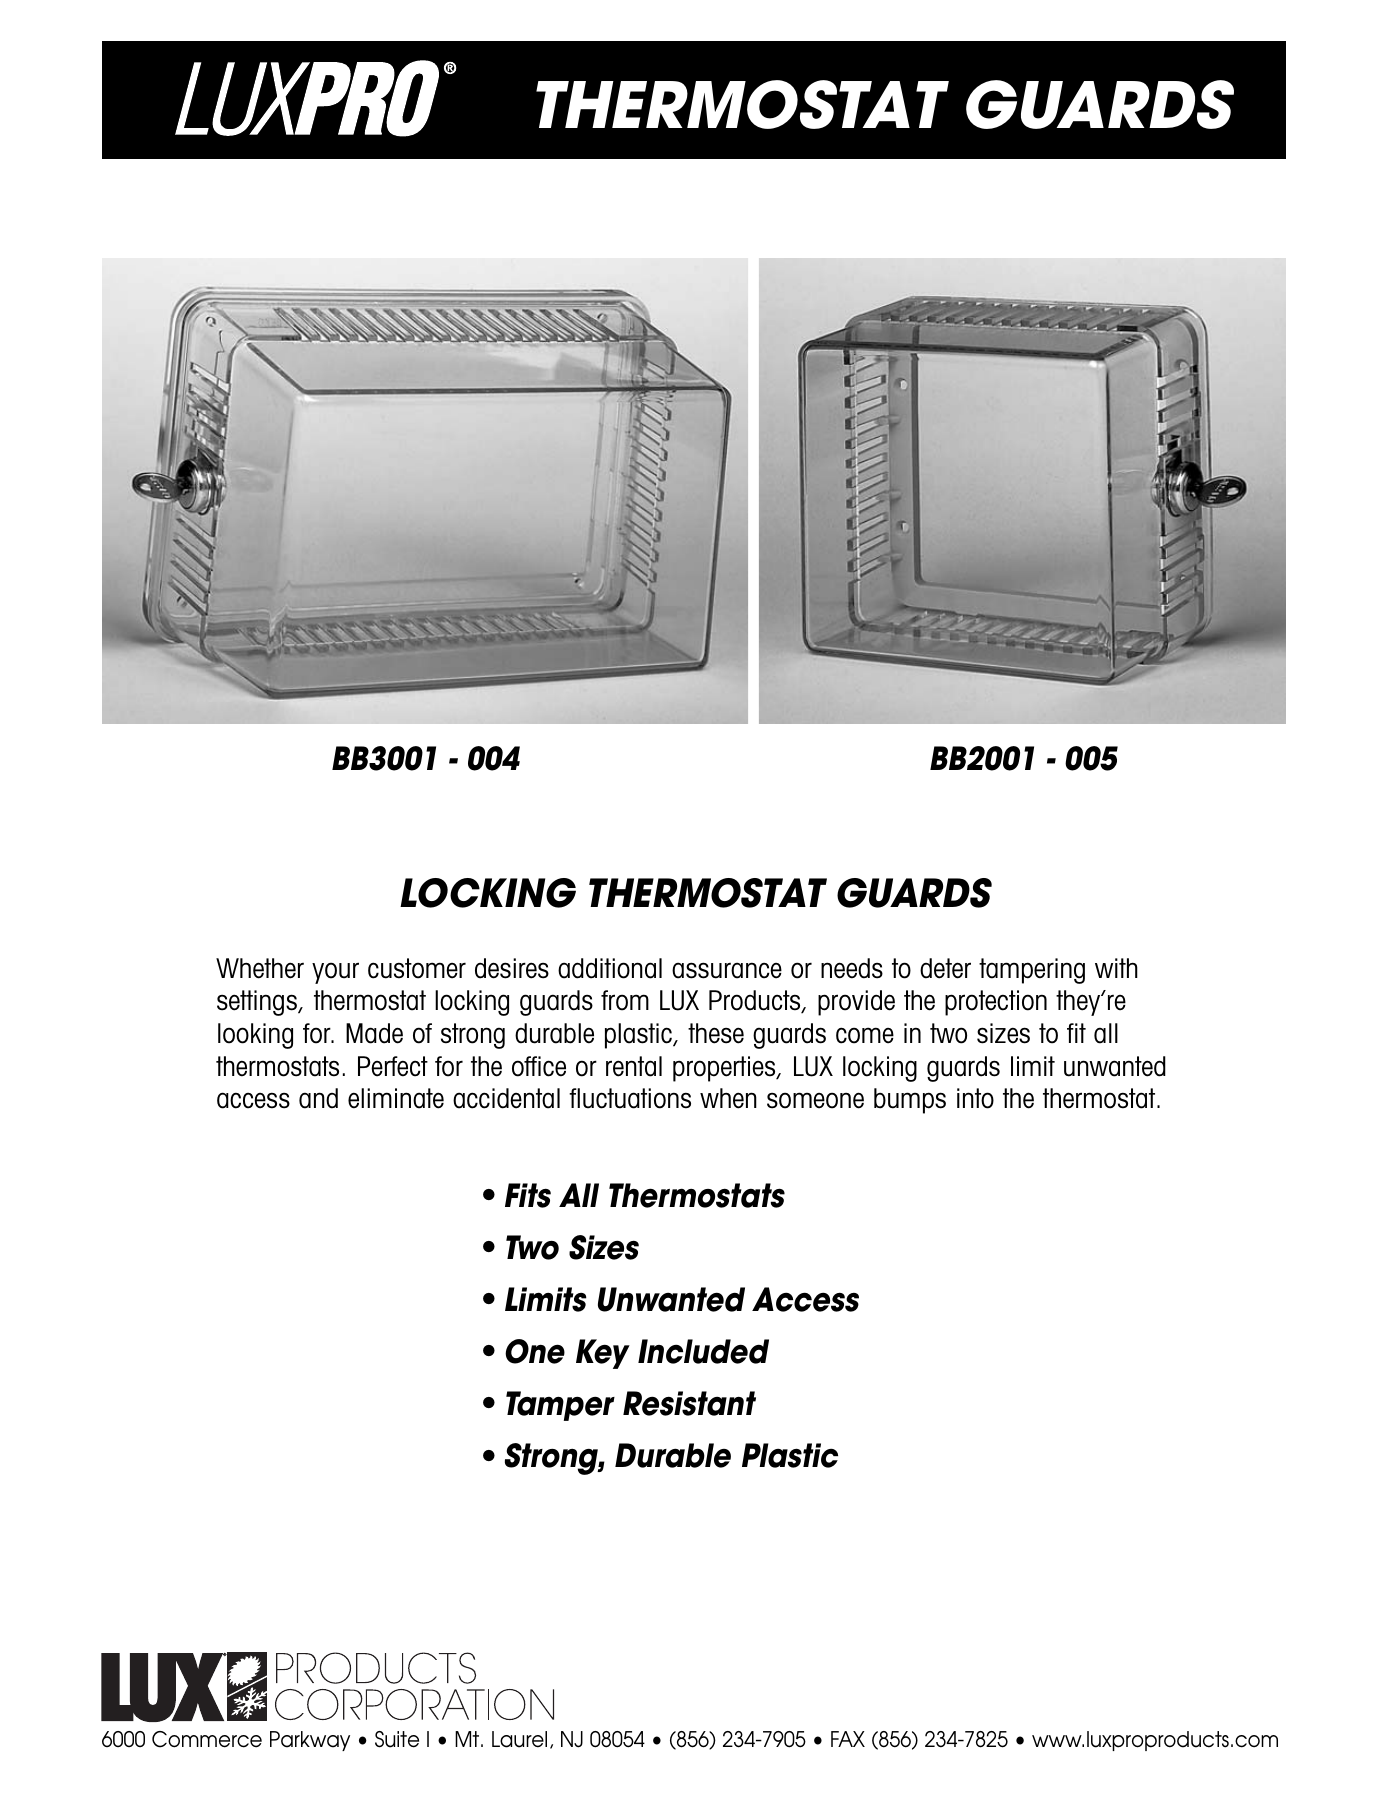  Describe the element at coordinates (848, 1739) in the screenshot. I see `FAX` at that location.
